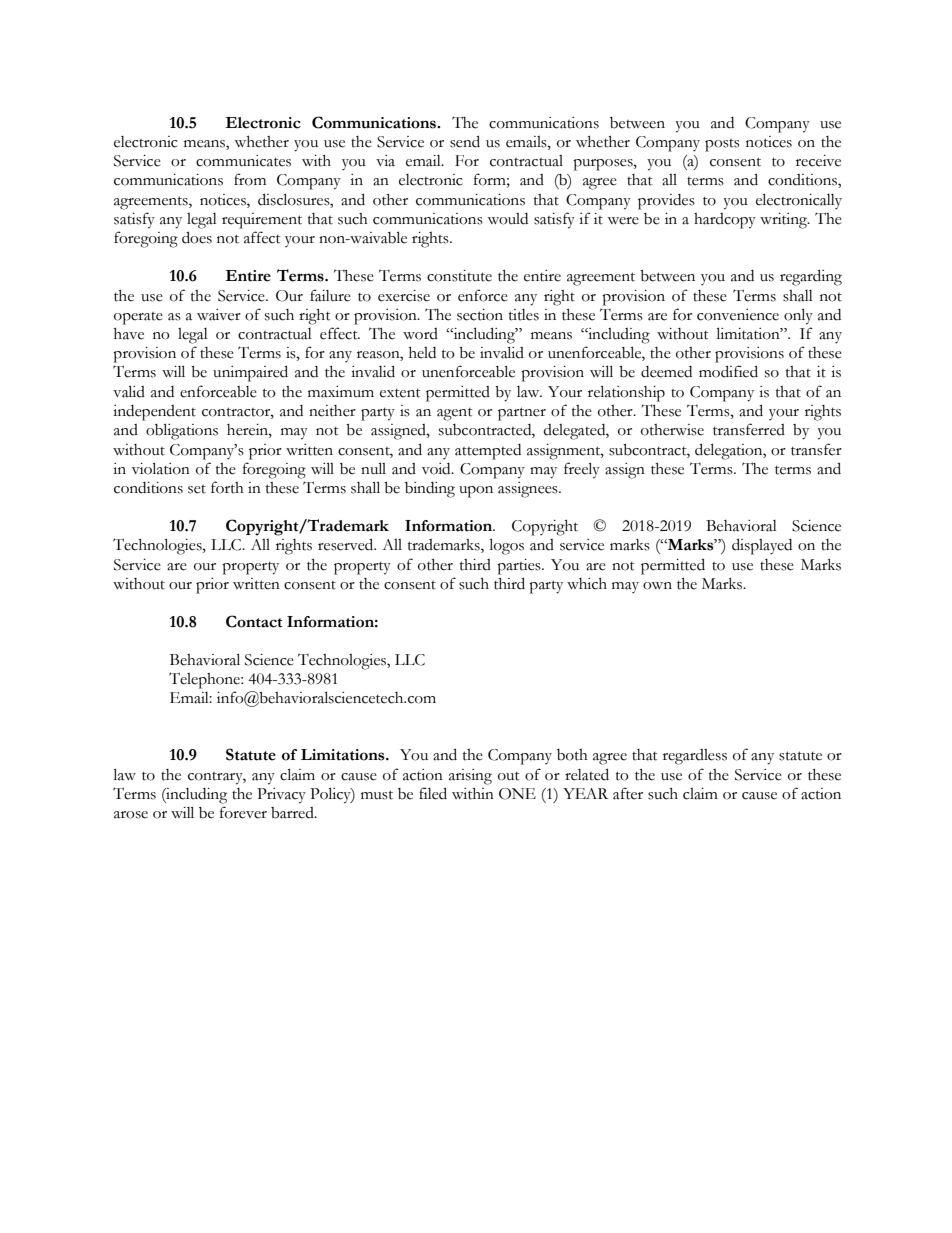  Describe the element at coordinates (250, 373) in the document. I see `unimpaired` at that location.
